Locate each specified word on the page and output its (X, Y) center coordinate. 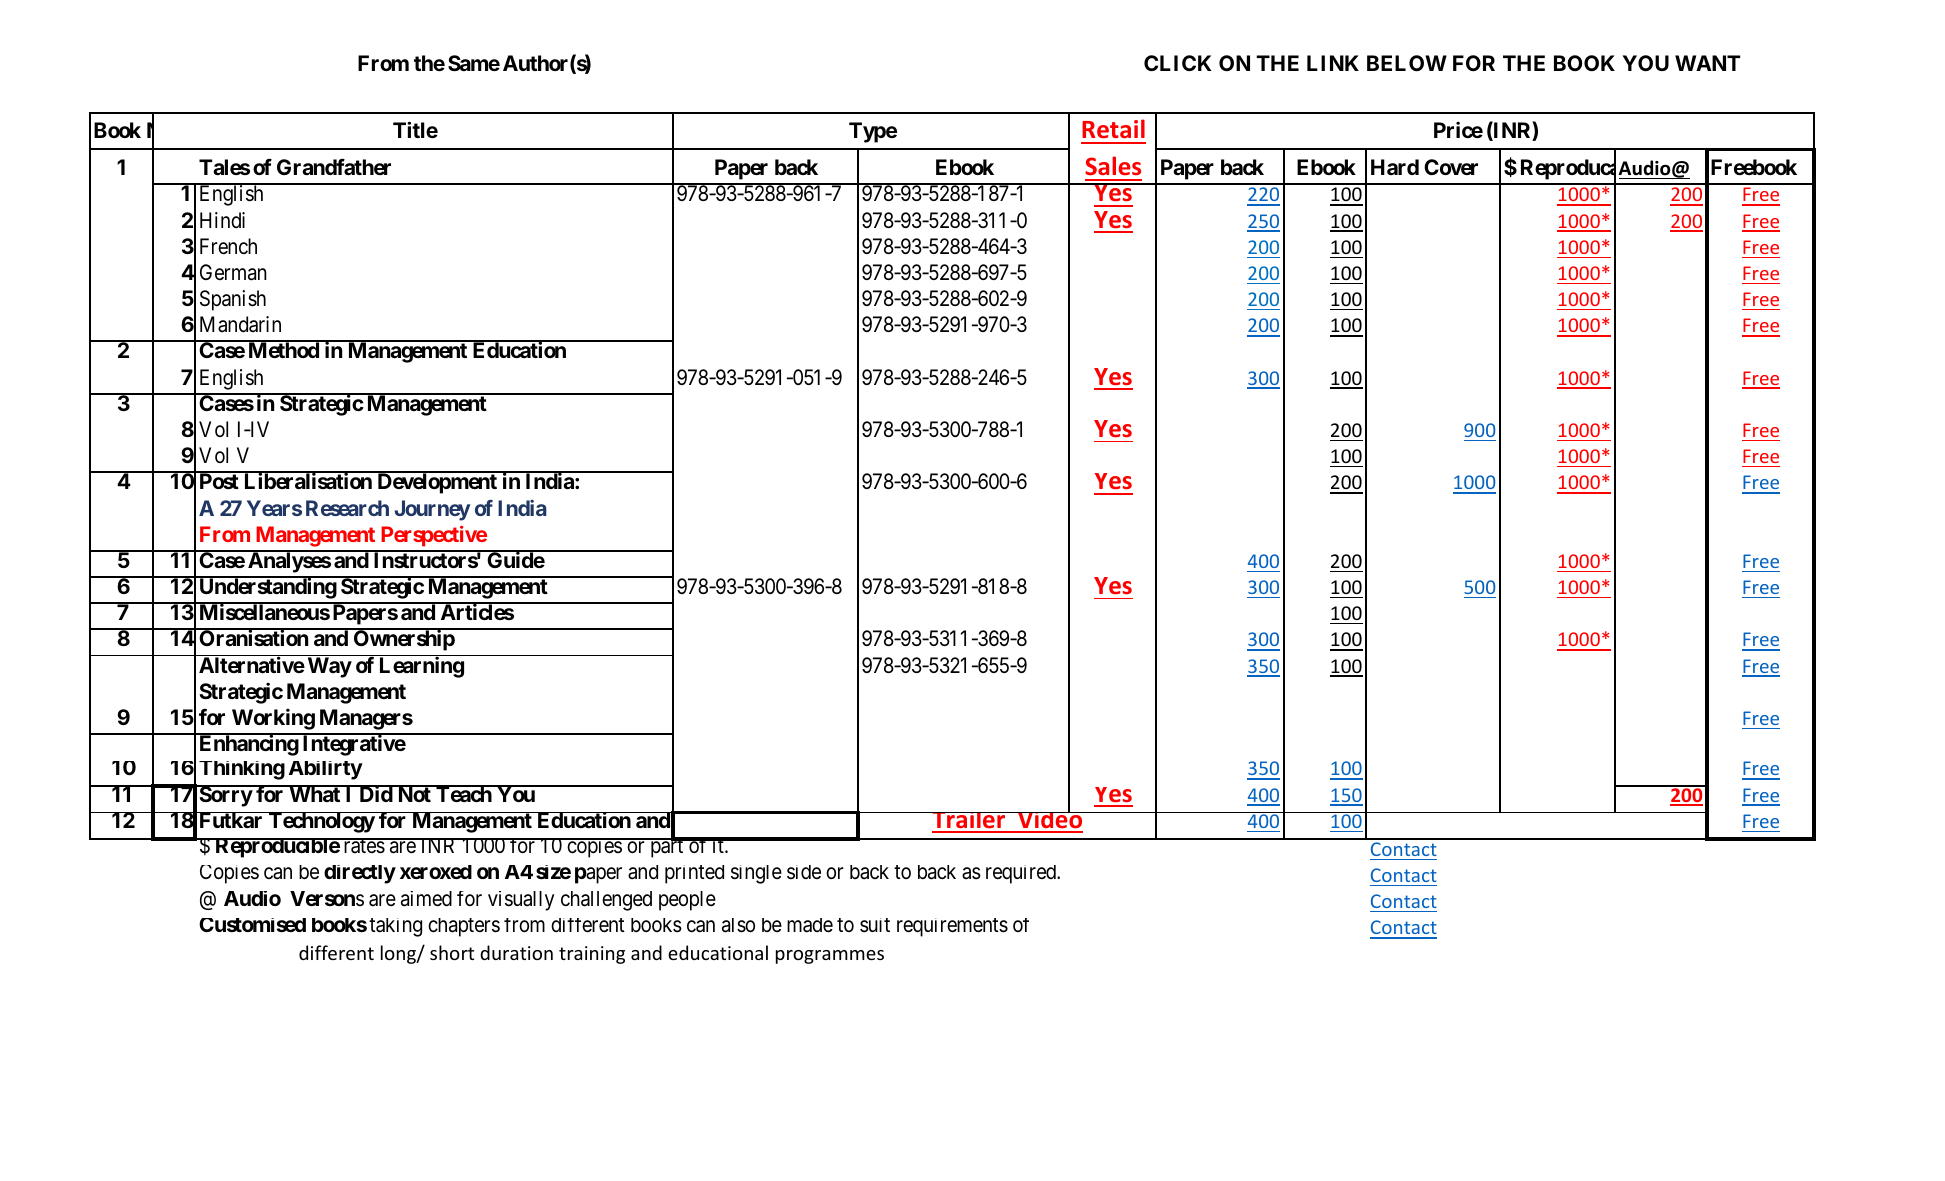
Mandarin (240, 324)
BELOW (1407, 63)
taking (395, 927)
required (1022, 874)
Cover (1451, 167)
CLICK (1178, 63)
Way (330, 667)
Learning (422, 667)
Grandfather (334, 167)
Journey (432, 510)
